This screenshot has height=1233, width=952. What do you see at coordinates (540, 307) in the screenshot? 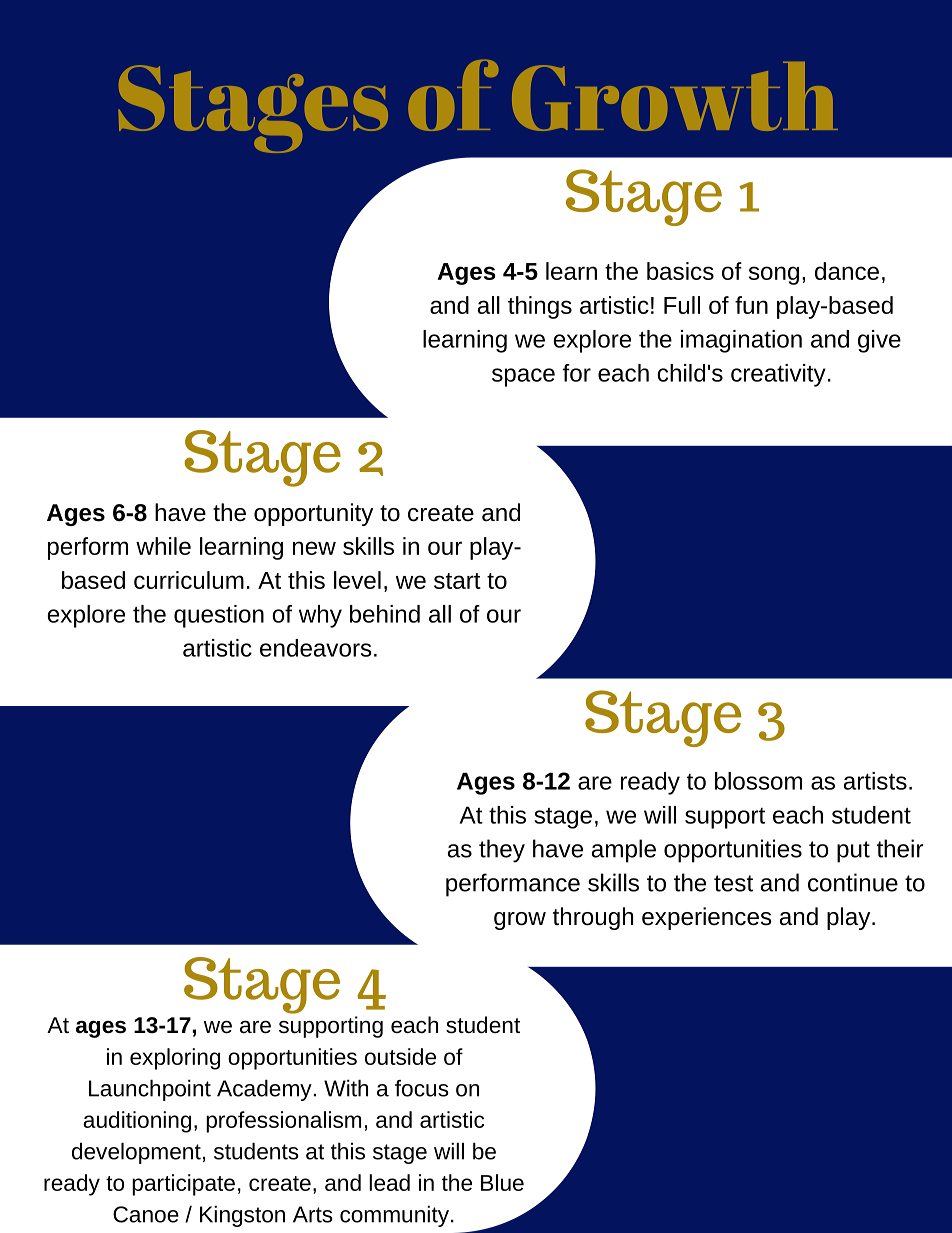
I see `things` at bounding box center [540, 307].
